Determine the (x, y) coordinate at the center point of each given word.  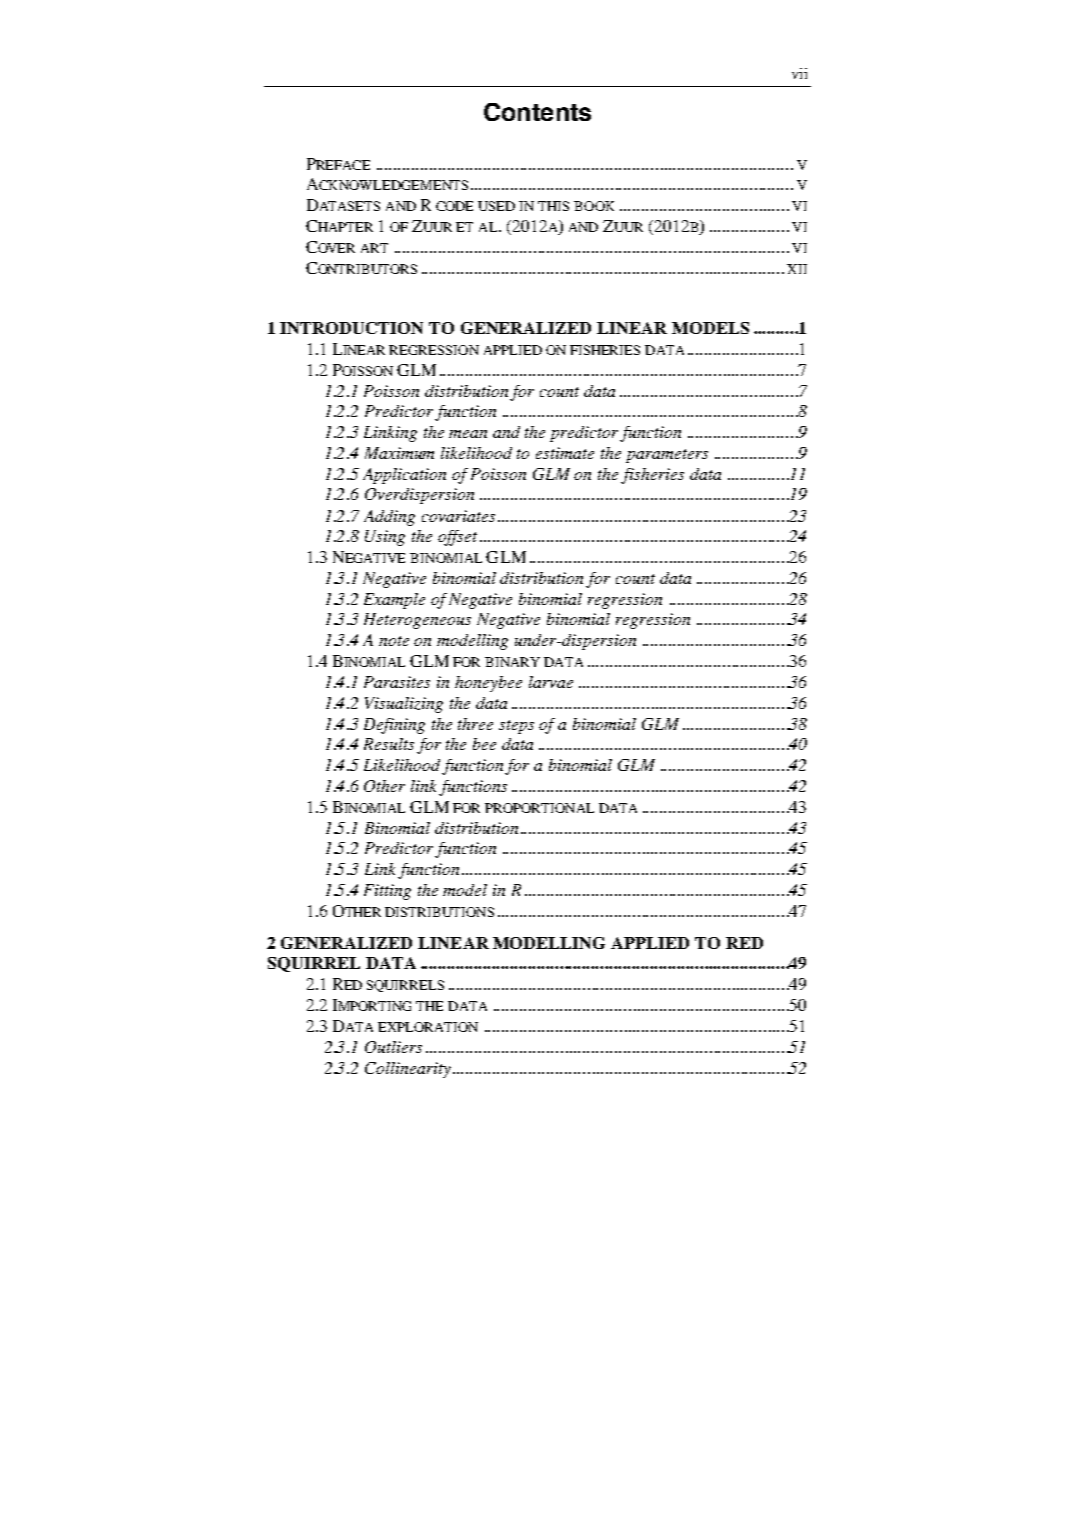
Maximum (399, 453)
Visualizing (404, 705)
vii (799, 73)
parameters (667, 456)
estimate (565, 453)
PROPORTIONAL (539, 808)
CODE (454, 206)
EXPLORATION (428, 1027)
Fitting (387, 892)
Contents (537, 112)
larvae (551, 682)
